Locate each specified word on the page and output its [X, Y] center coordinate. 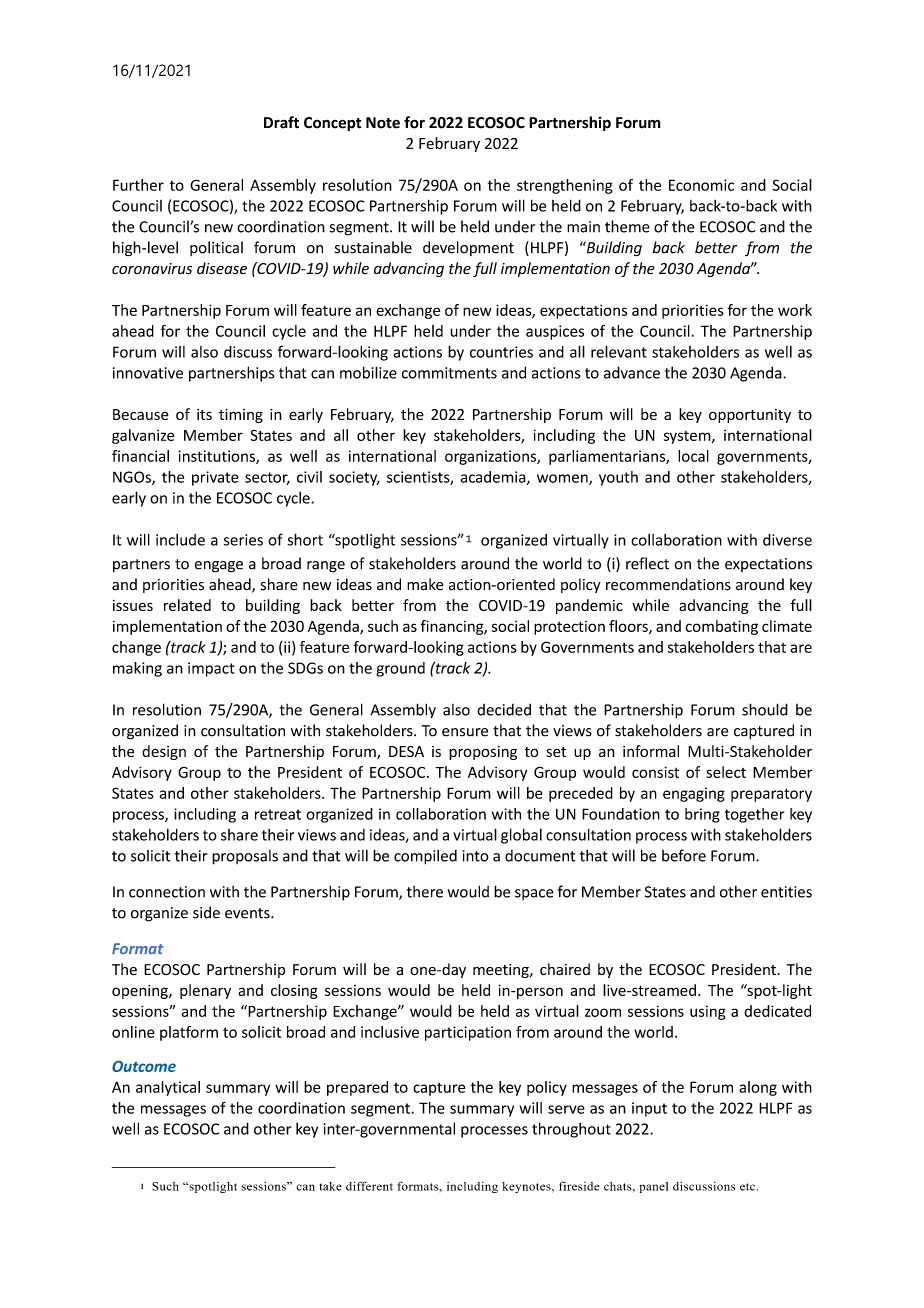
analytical [168, 1088]
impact [211, 669]
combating [721, 627]
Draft [281, 122]
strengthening [565, 186]
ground [400, 669]
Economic [701, 185]
